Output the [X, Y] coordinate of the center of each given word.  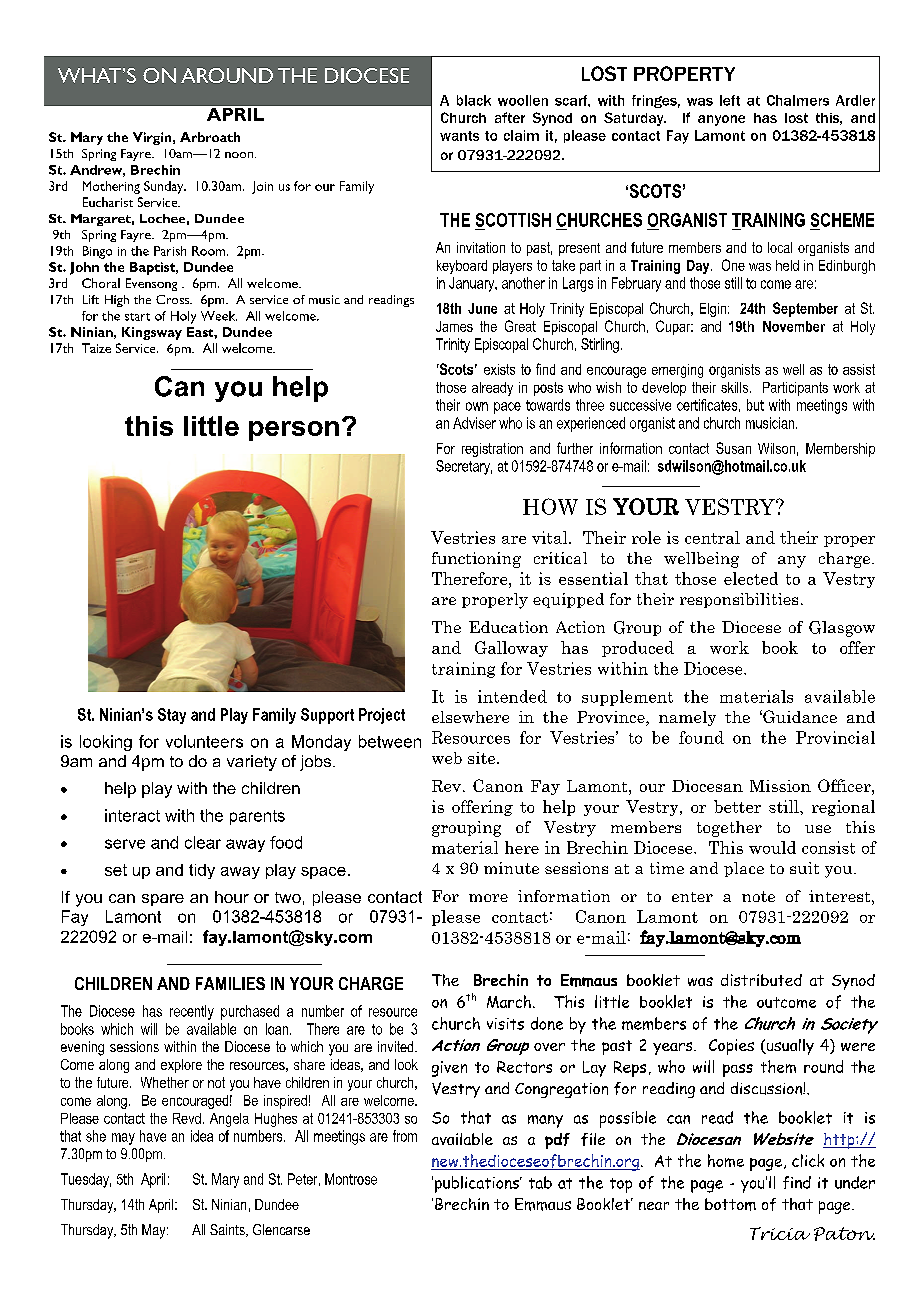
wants [459, 136]
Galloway [511, 649]
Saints [228, 1230]
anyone [721, 120]
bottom [730, 1204]
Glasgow [842, 629]
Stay [172, 716]
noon [240, 155]
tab [540, 1182]
